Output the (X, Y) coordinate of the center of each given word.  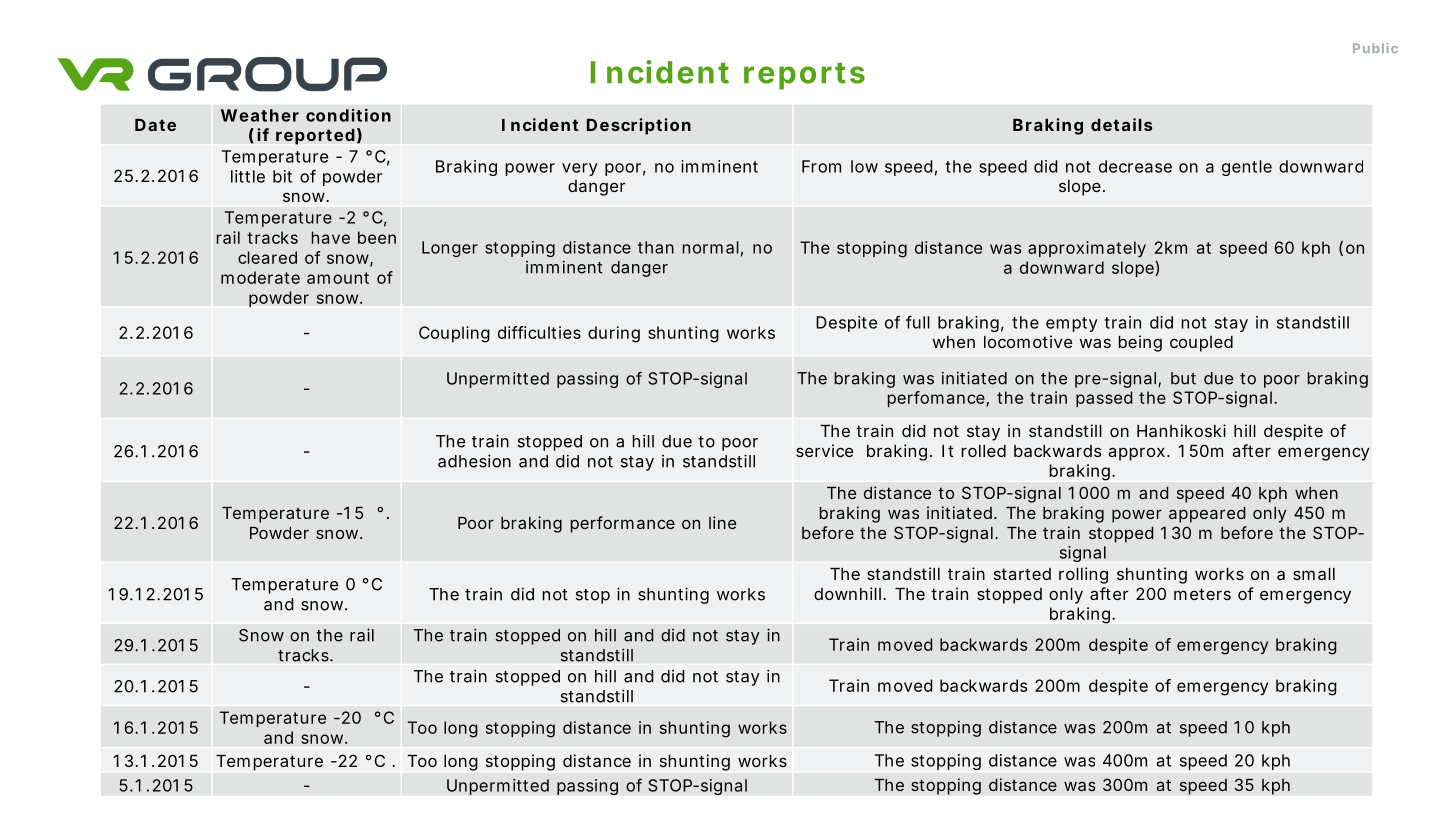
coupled (1201, 344)
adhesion (474, 461)
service (824, 450)
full (918, 322)
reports (804, 76)
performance (623, 524)
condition (348, 115)
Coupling (454, 334)
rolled (984, 451)
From (821, 166)
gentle (1247, 168)
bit (282, 176)
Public (1375, 48)
